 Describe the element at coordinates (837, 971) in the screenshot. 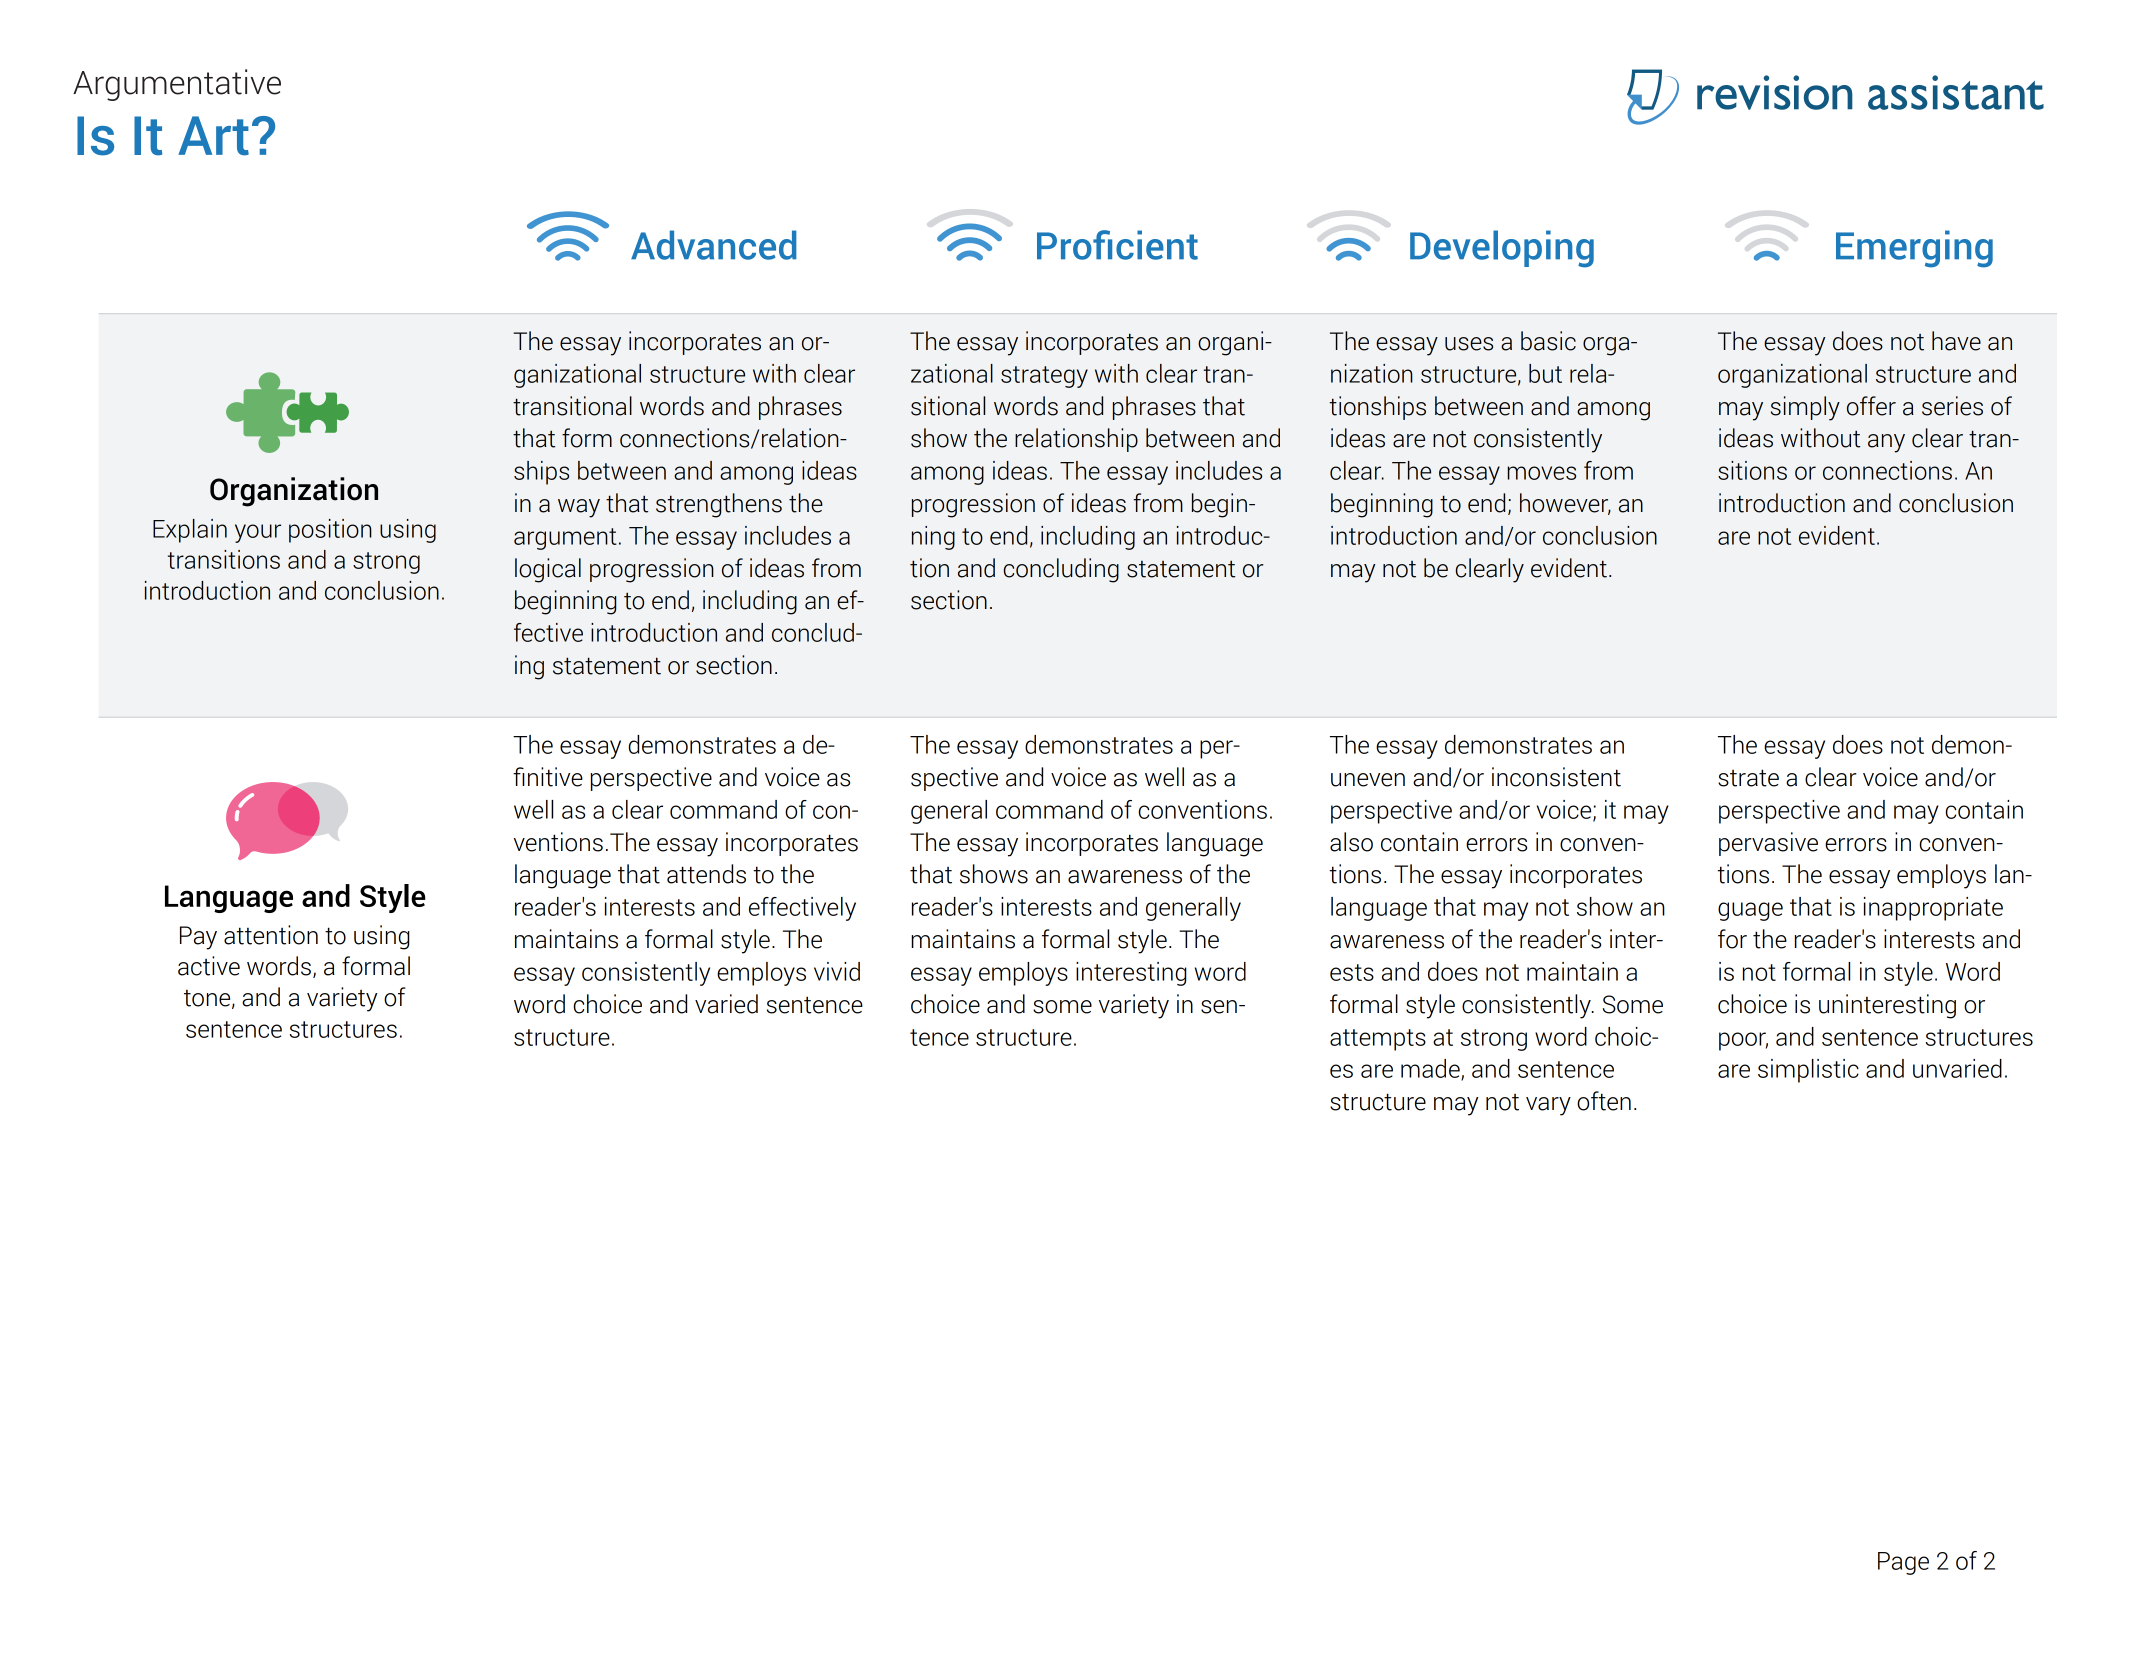

I see `vivid` at that location.
